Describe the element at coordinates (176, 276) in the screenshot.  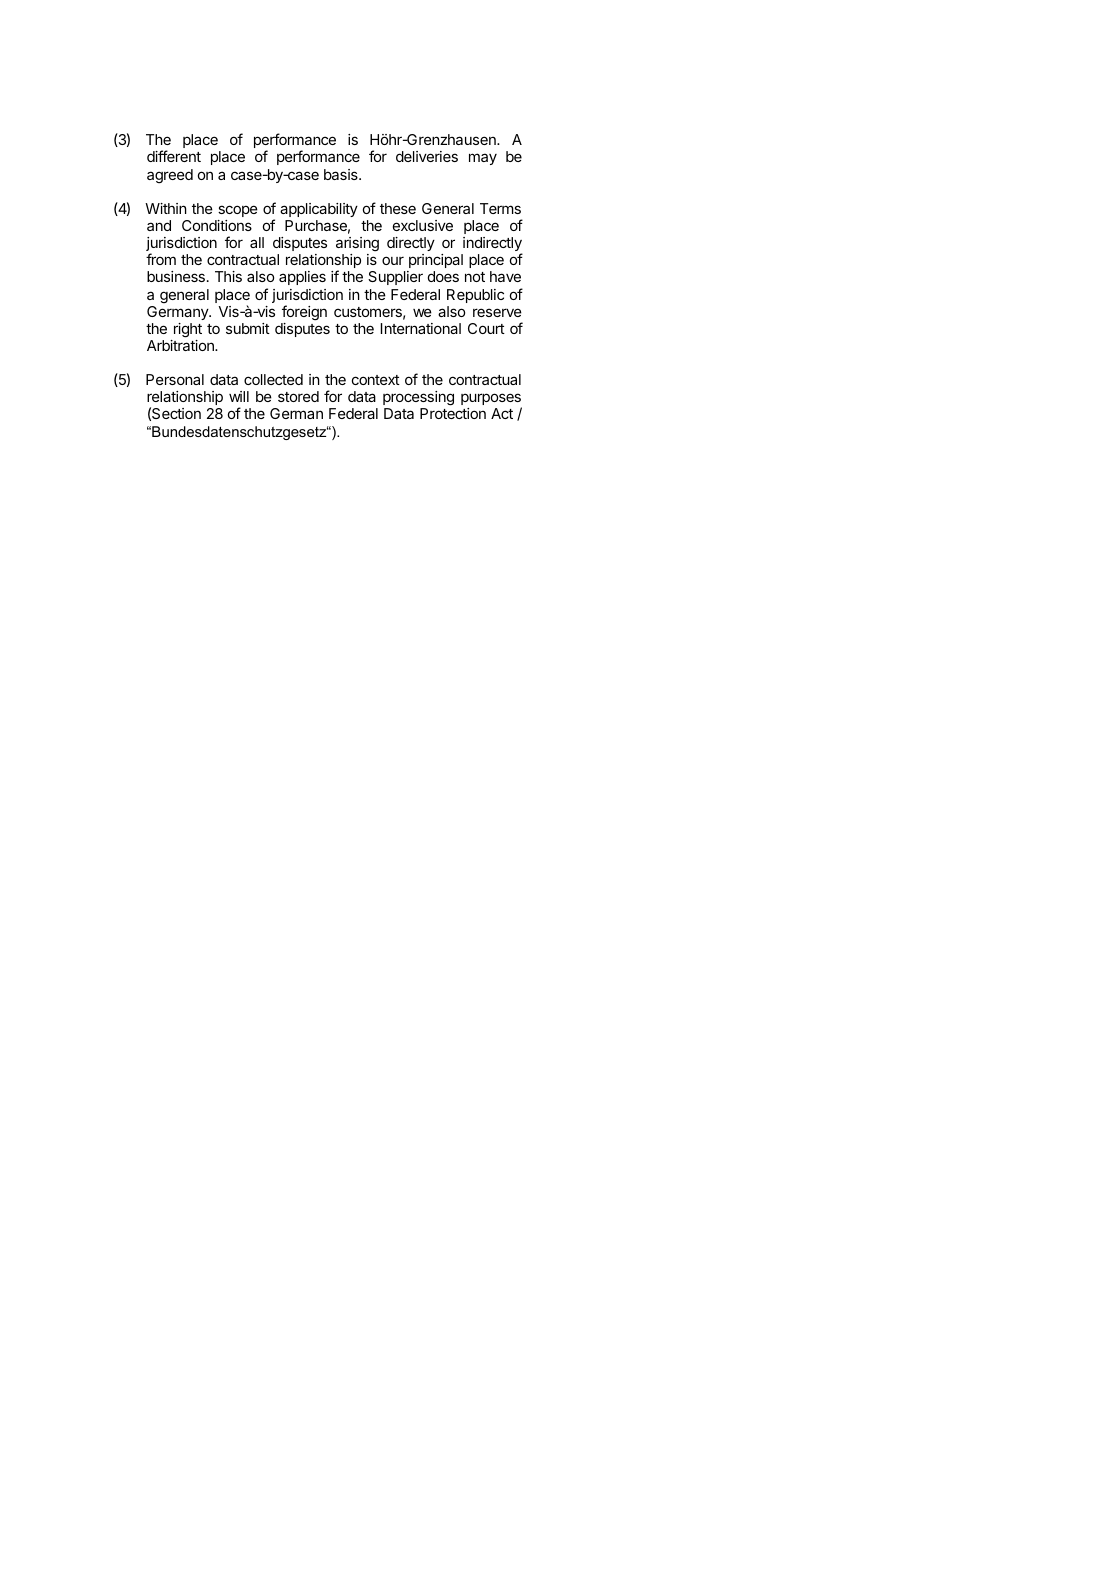
I see `business` at that location.
